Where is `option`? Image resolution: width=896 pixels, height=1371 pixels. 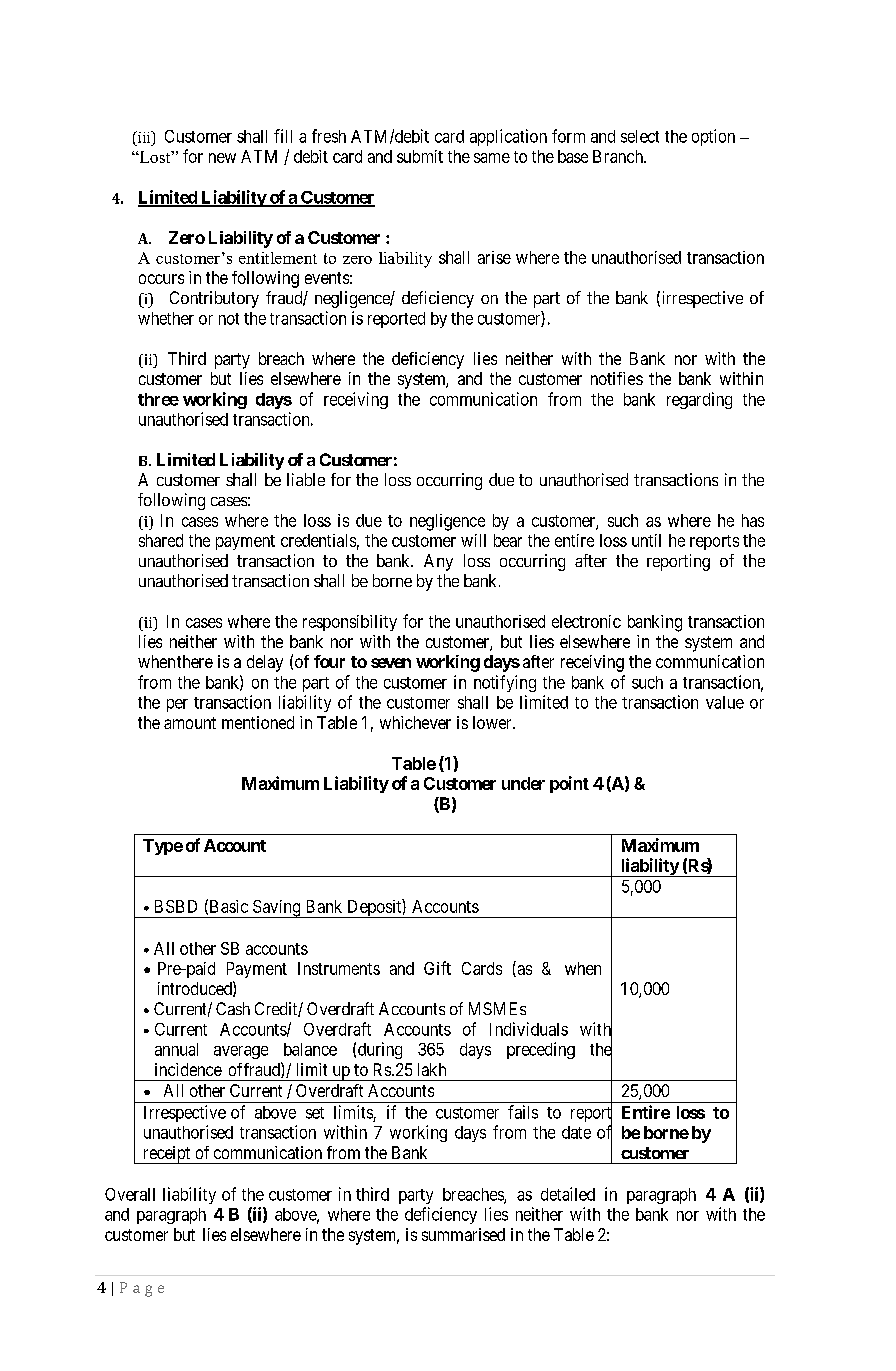
option is located at coordinates (713, 137).
